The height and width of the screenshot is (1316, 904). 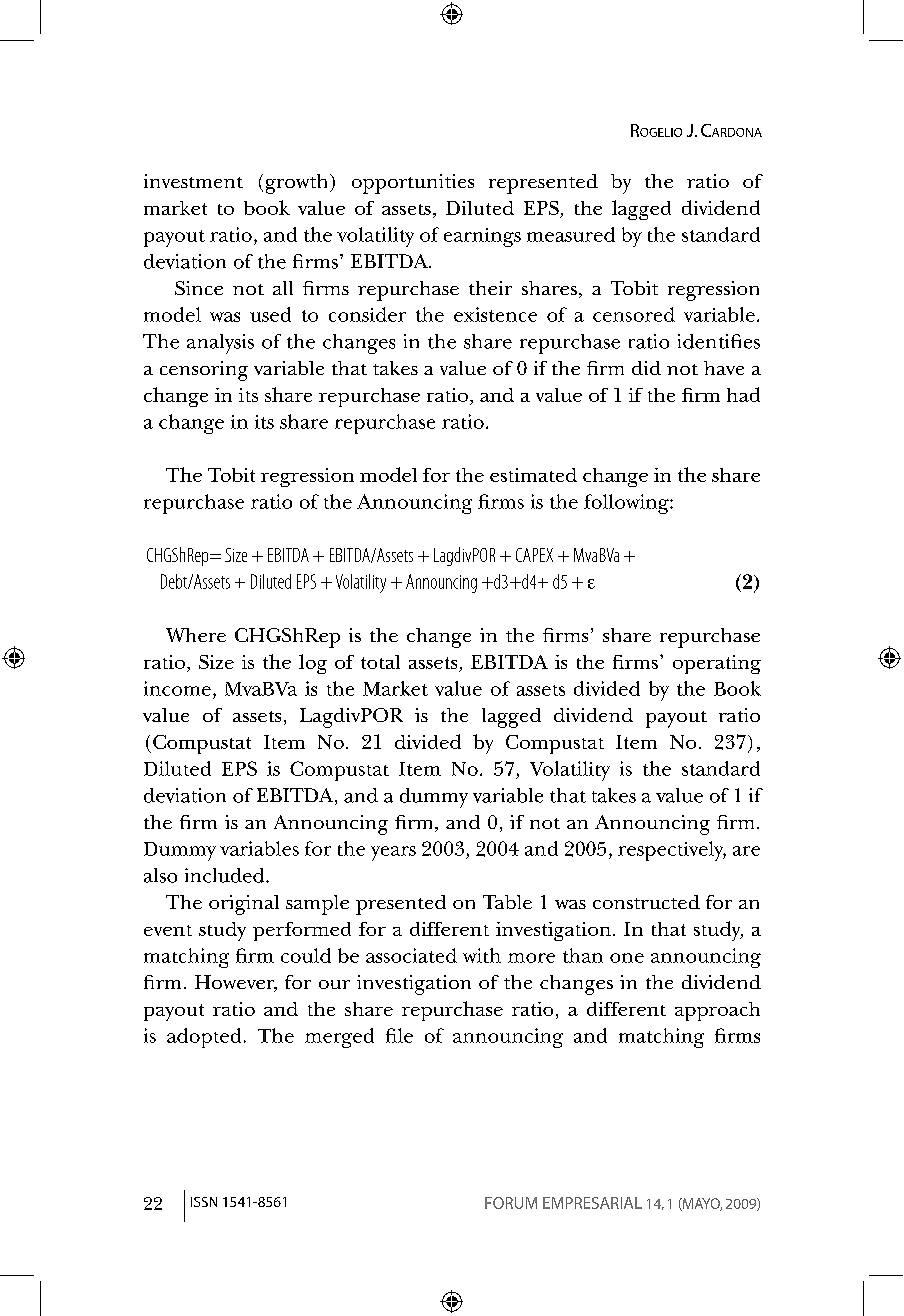 What do you see at coordinates (380, 662) in the screenshot?
I see `total` at bounding box center [380, 662].
